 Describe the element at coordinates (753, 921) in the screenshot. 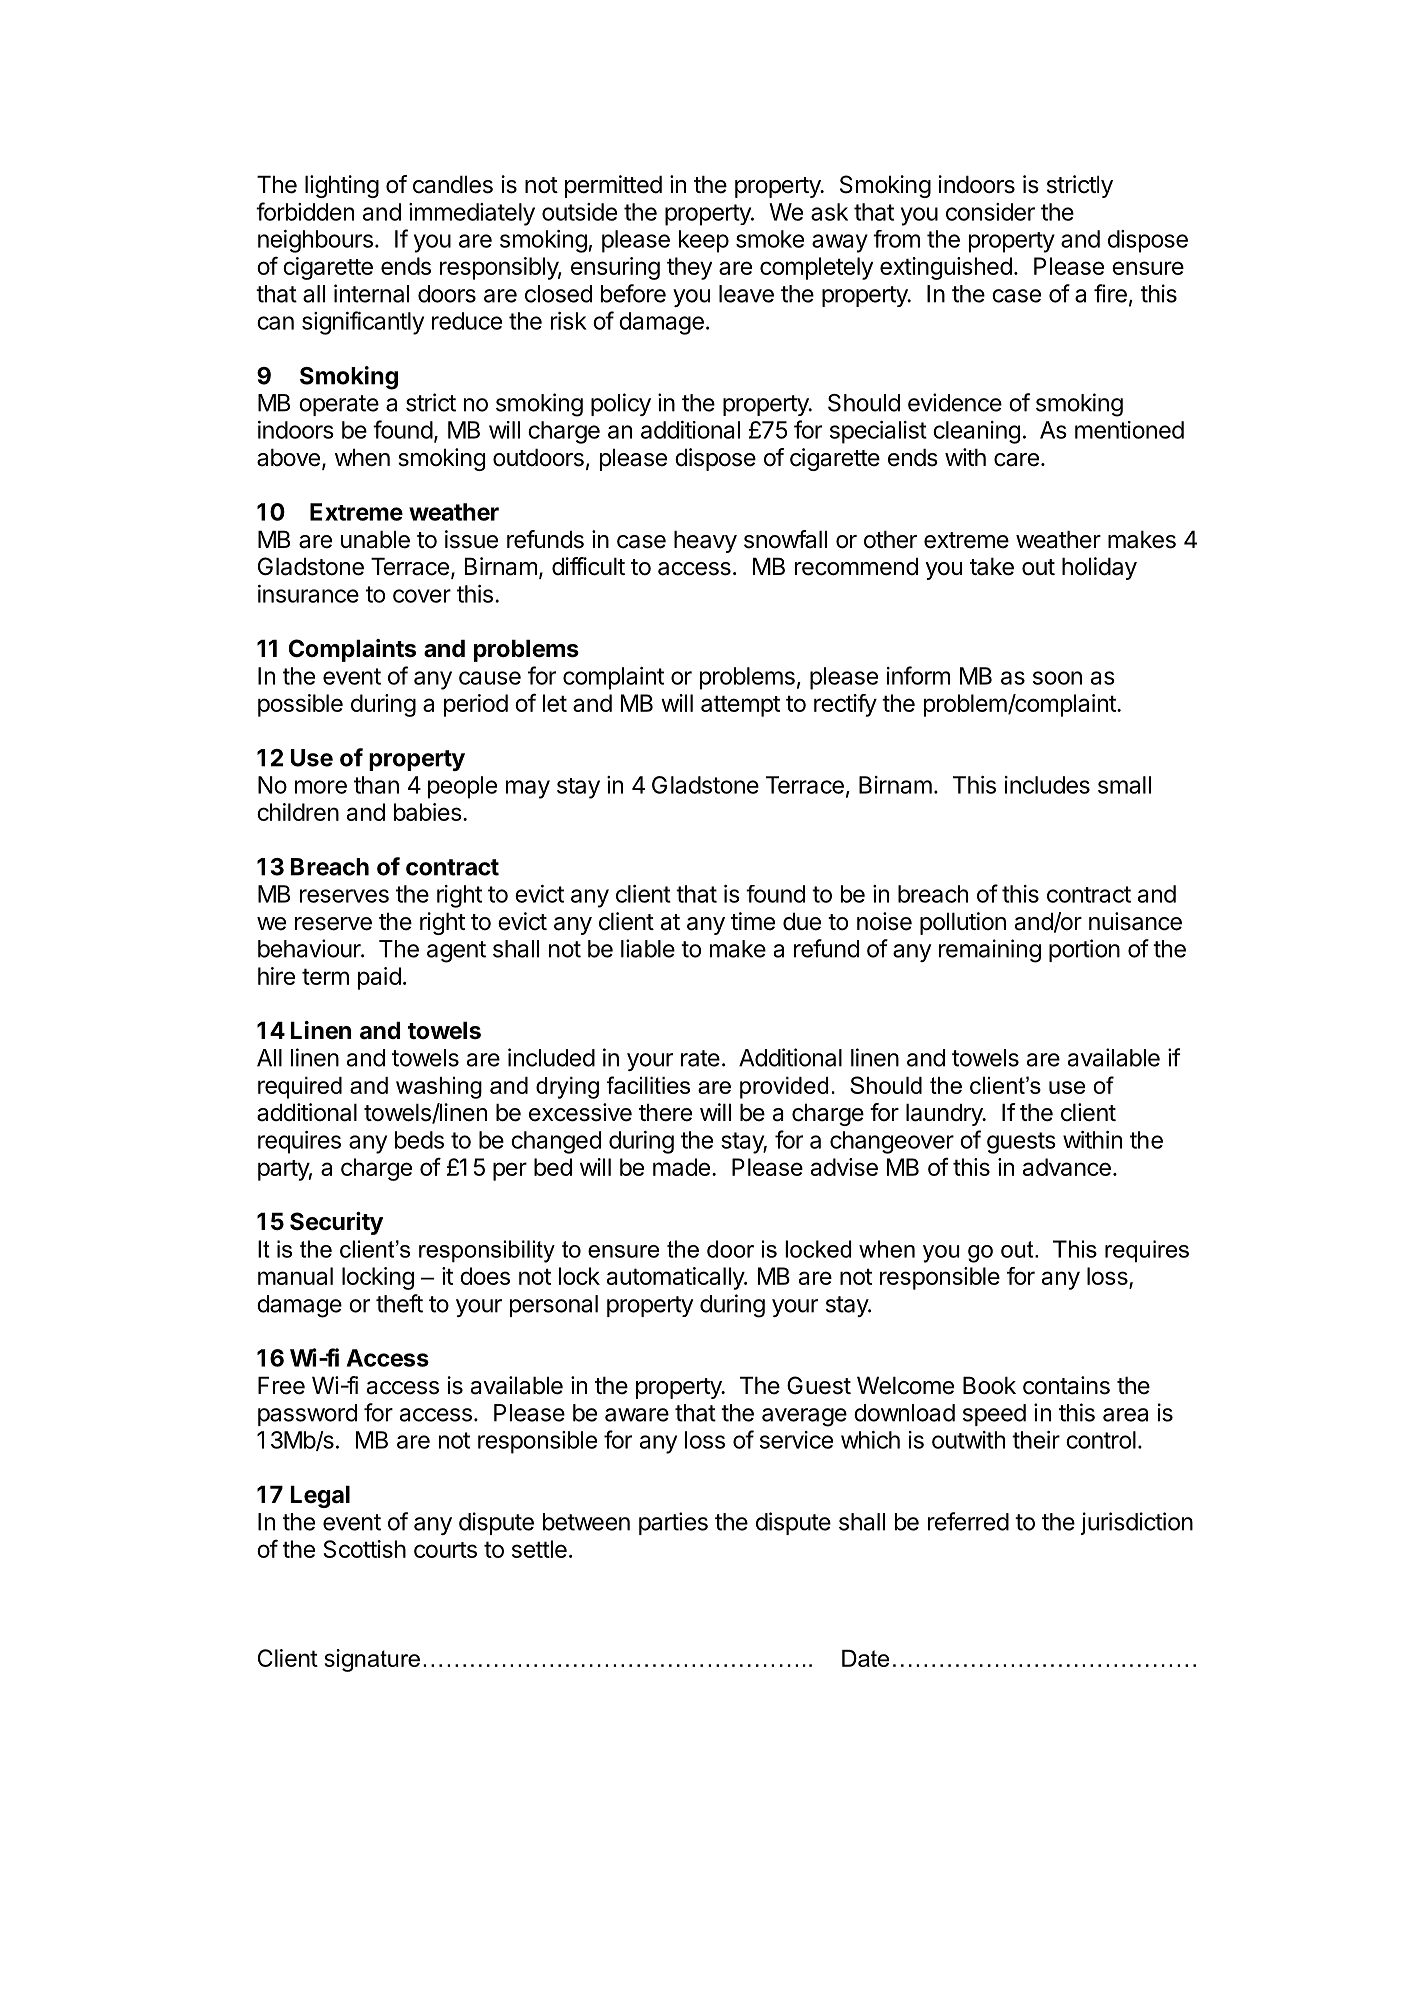

I see `time` at that location.
